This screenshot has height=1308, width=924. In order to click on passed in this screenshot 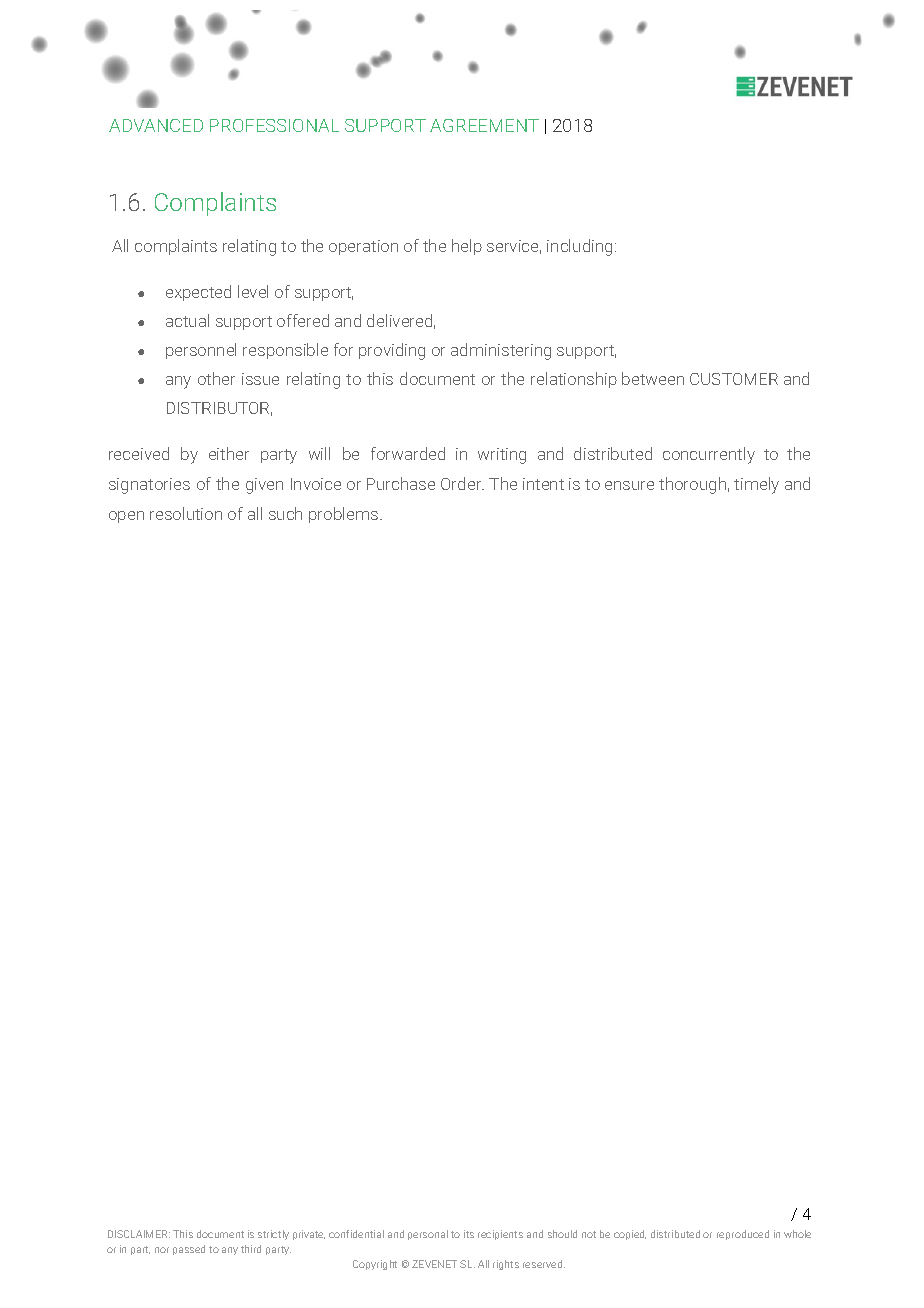, I will do `click(189, 1250)`.
